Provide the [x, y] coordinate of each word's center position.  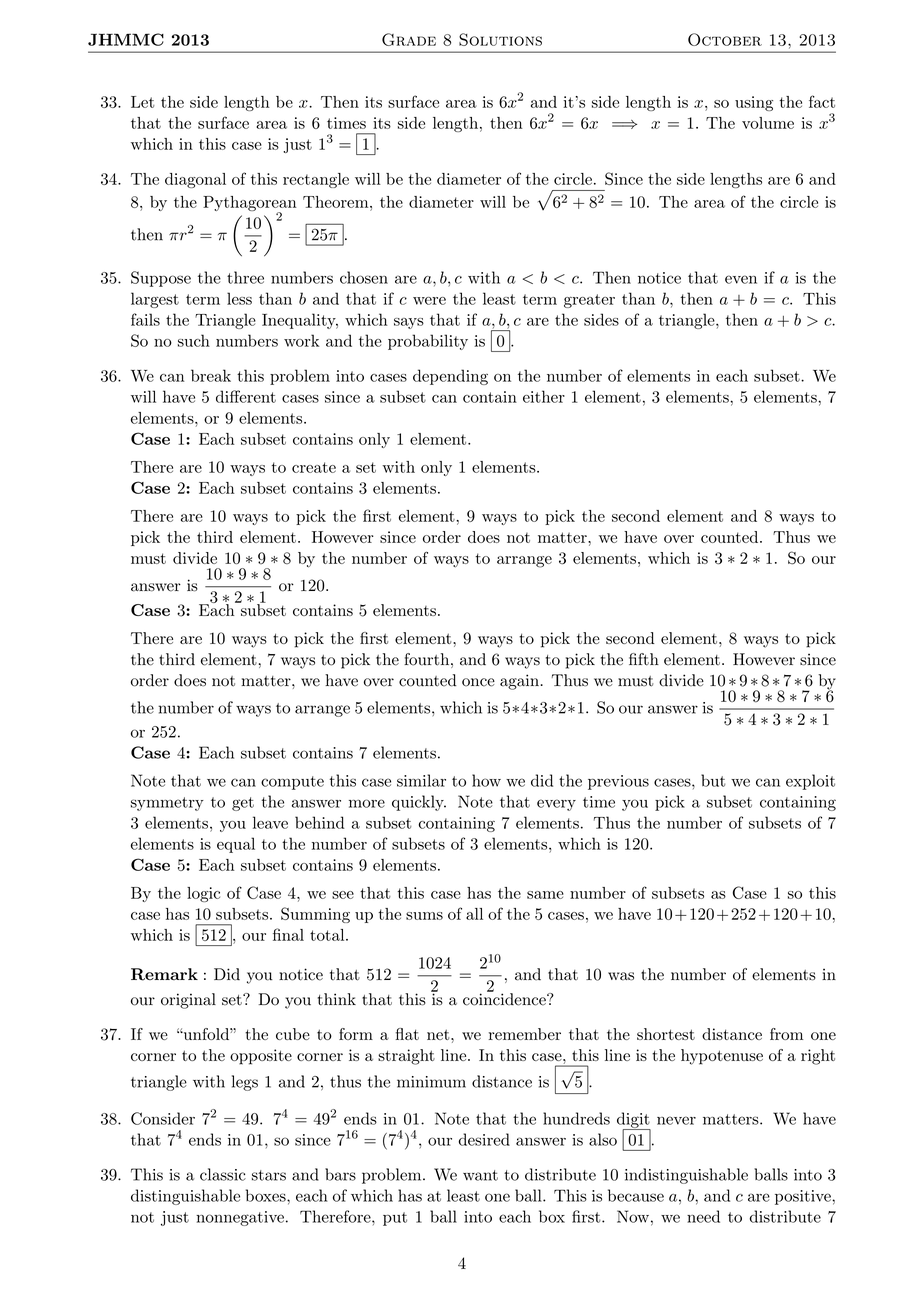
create [314, 467]
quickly [419, 803]
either [544, 396]
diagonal [195, 180]
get [243, 804]
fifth [644, 659]
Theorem [337, 202]
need [703, 1216]
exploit [810, 782]
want [480, 1175]
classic [223, 1174]
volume [768, 123]
